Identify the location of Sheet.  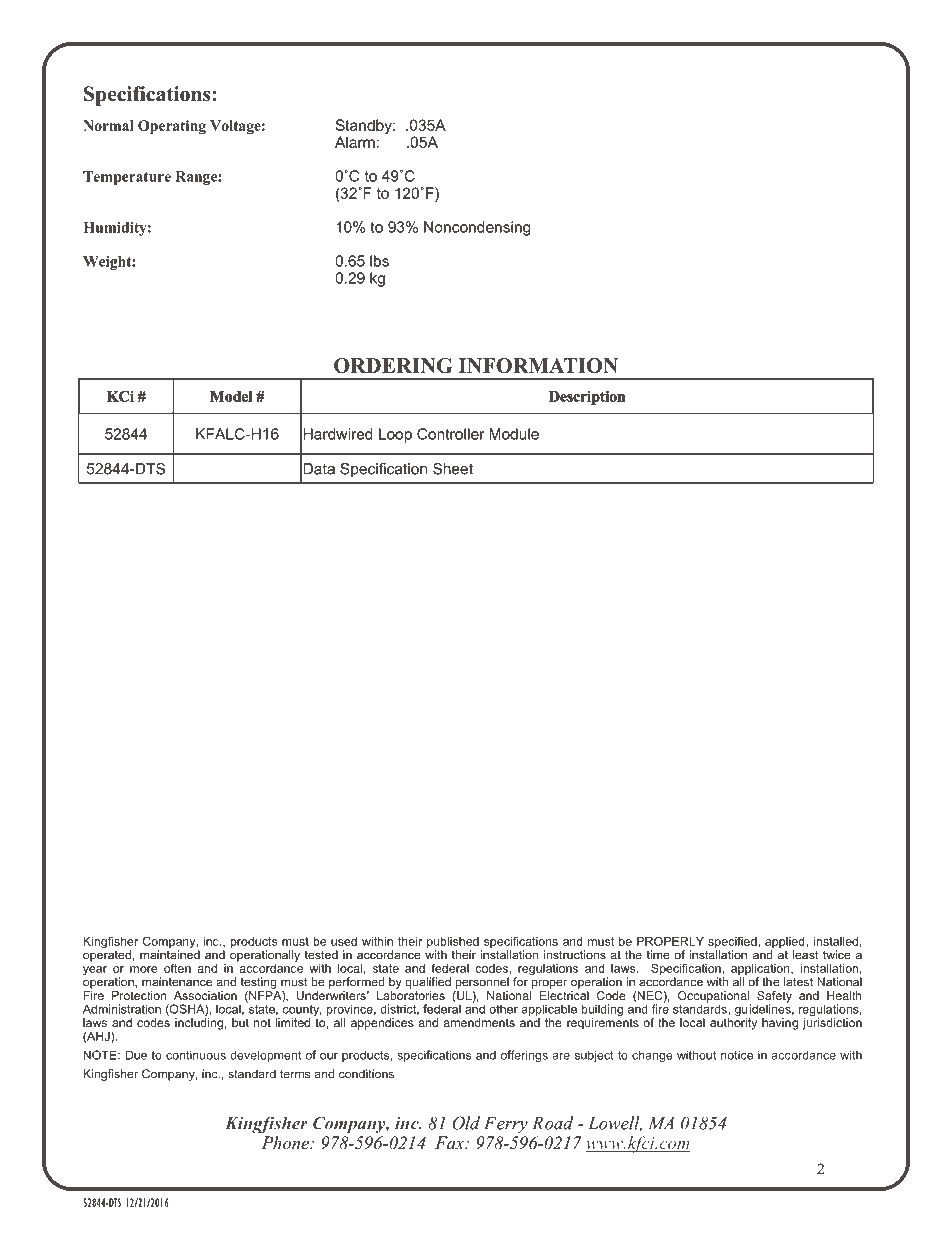
(453, 469).
